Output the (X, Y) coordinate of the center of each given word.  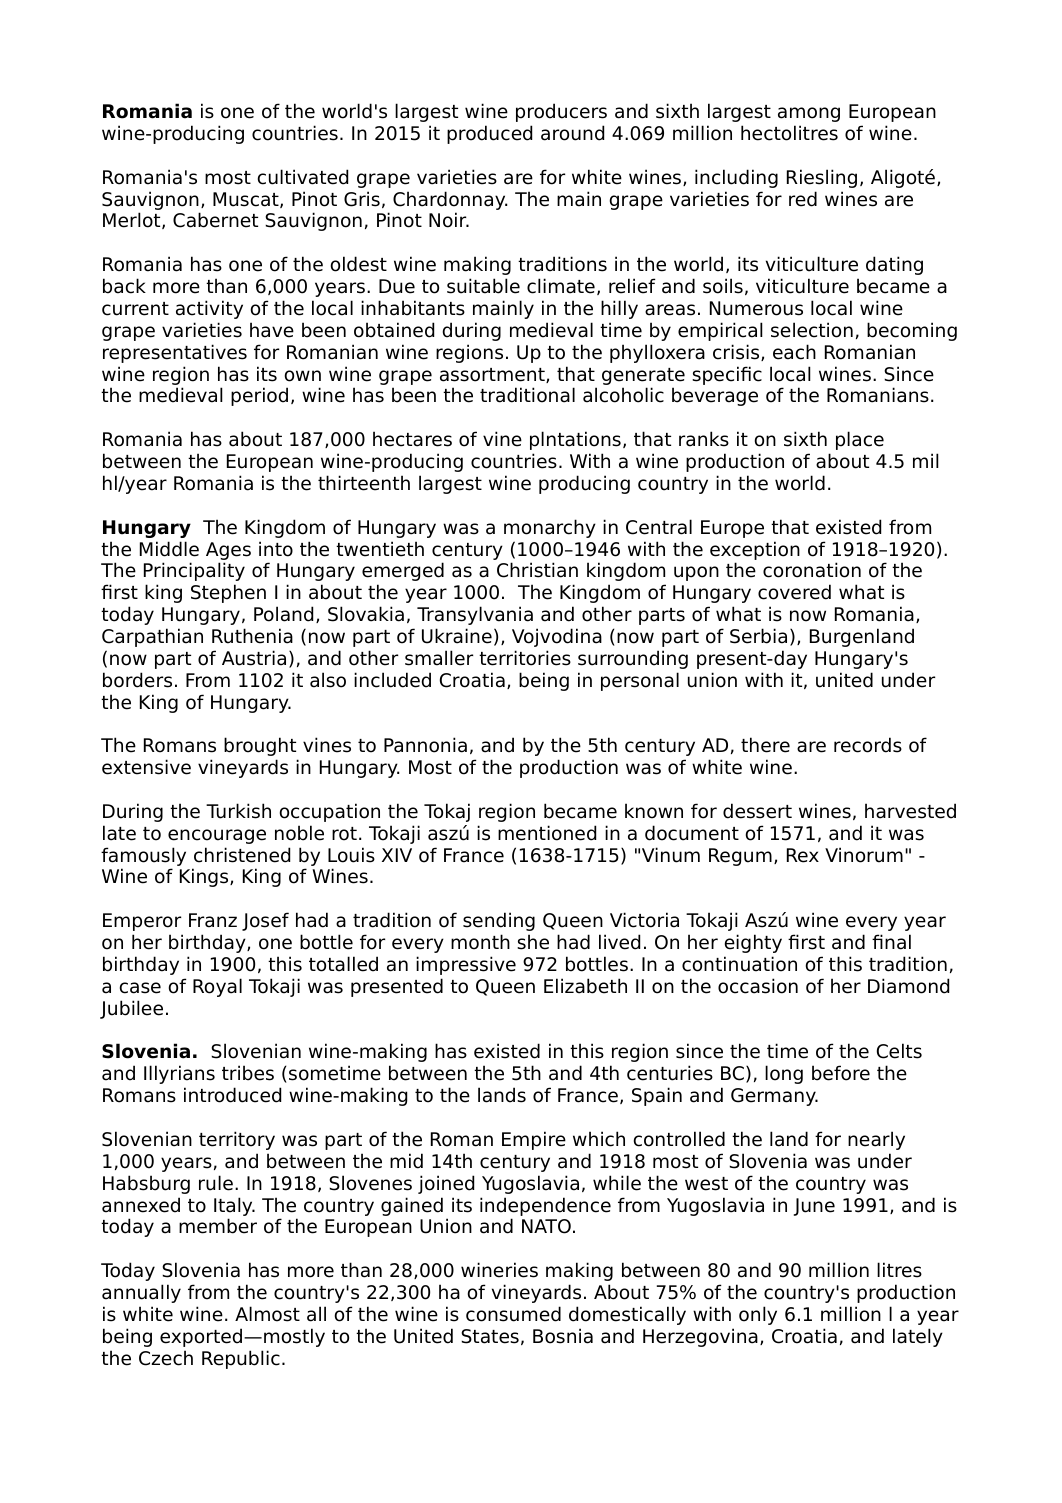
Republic (241, 1359)
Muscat (247, 200)
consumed (513, 1314)
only (758, 1315)
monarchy (550, 528)
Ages (228, 551)
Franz (213, 920)
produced (489, 134)
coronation (812, 570)
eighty (753, 943)
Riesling (822, 178)
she (533, 942)
